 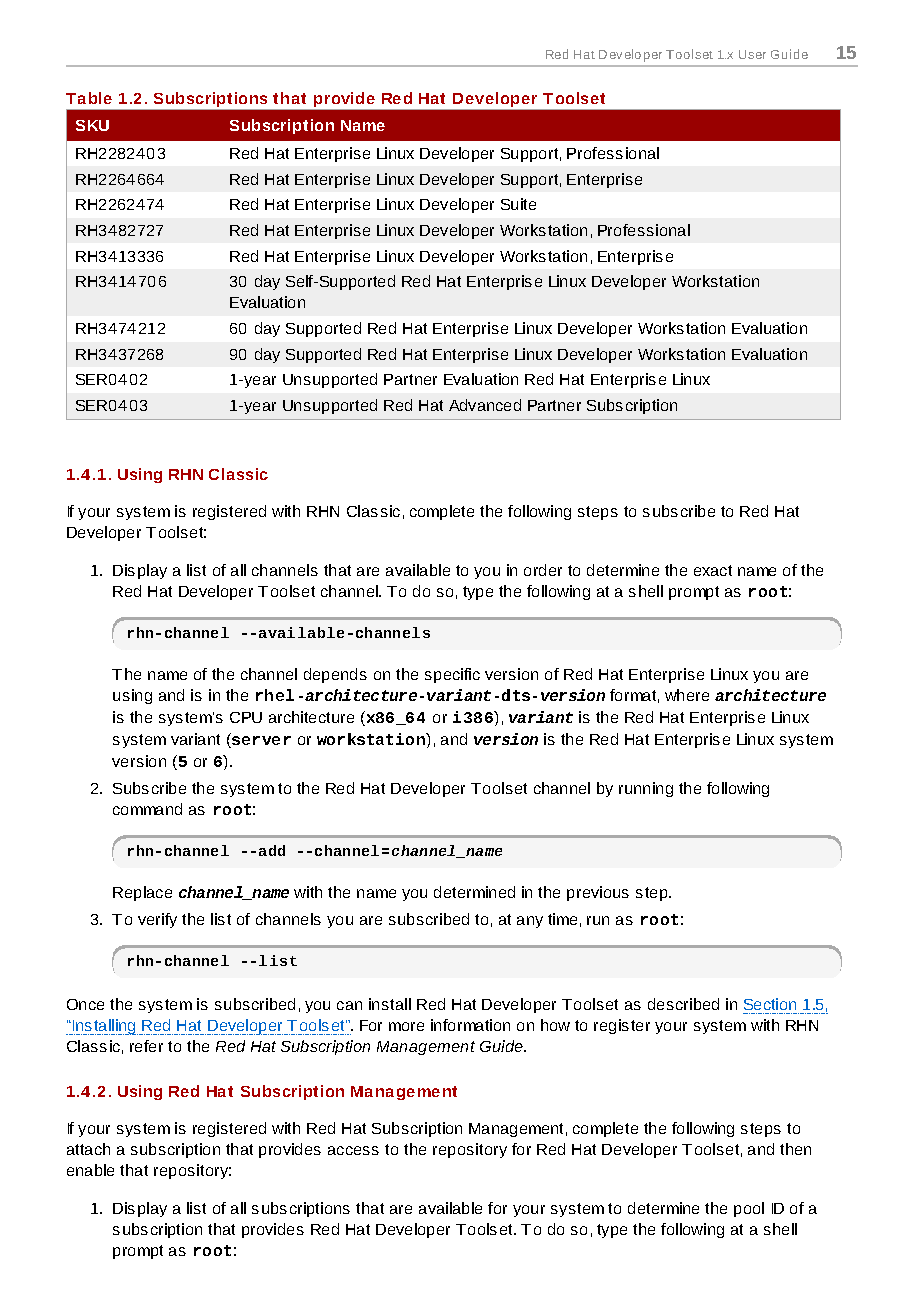 I want to click on Advanced, so click(x=485, y=405).
